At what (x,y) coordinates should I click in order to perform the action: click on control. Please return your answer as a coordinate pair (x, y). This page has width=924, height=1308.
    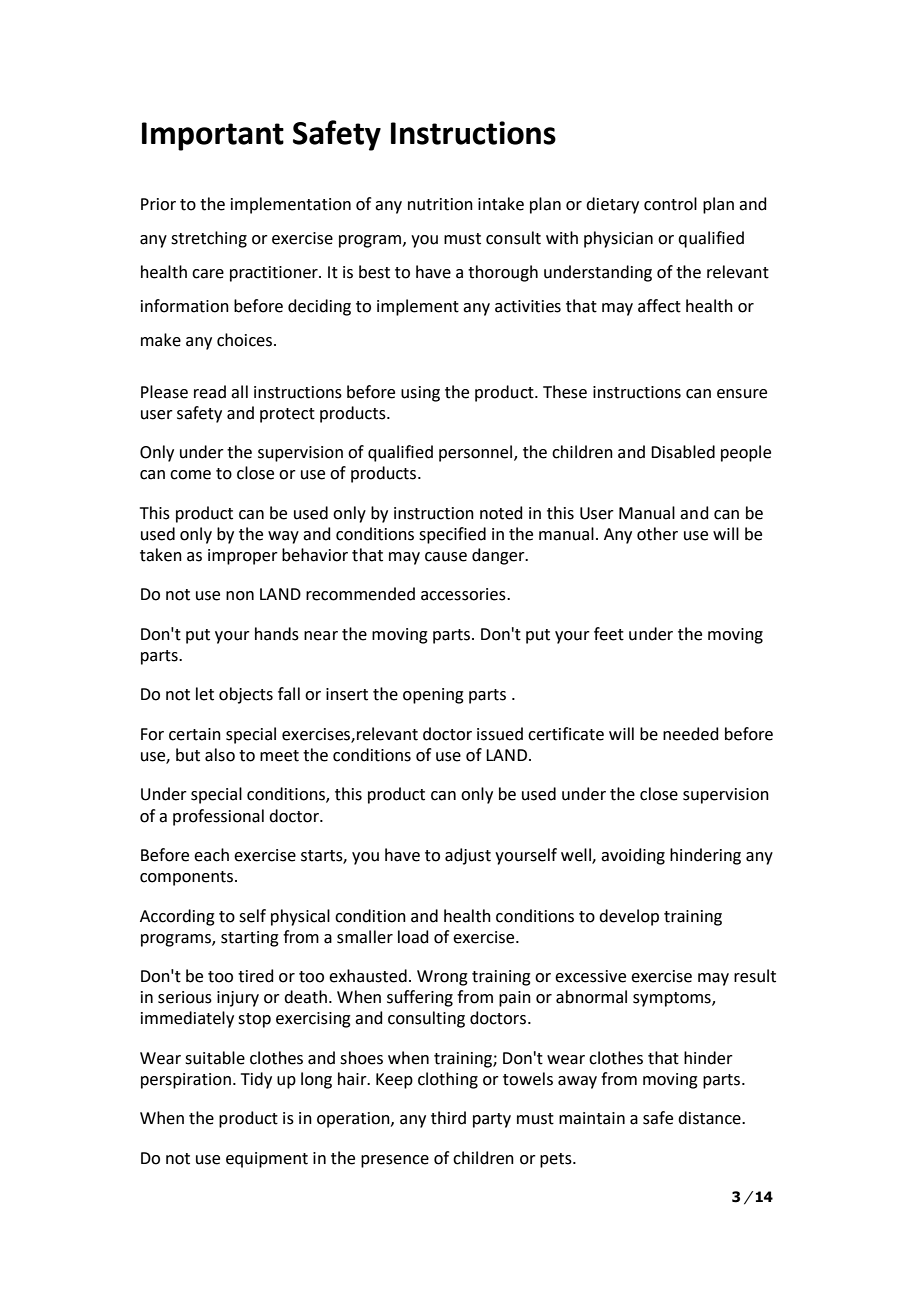
    Looking at the image, I should click on (670, 204).
